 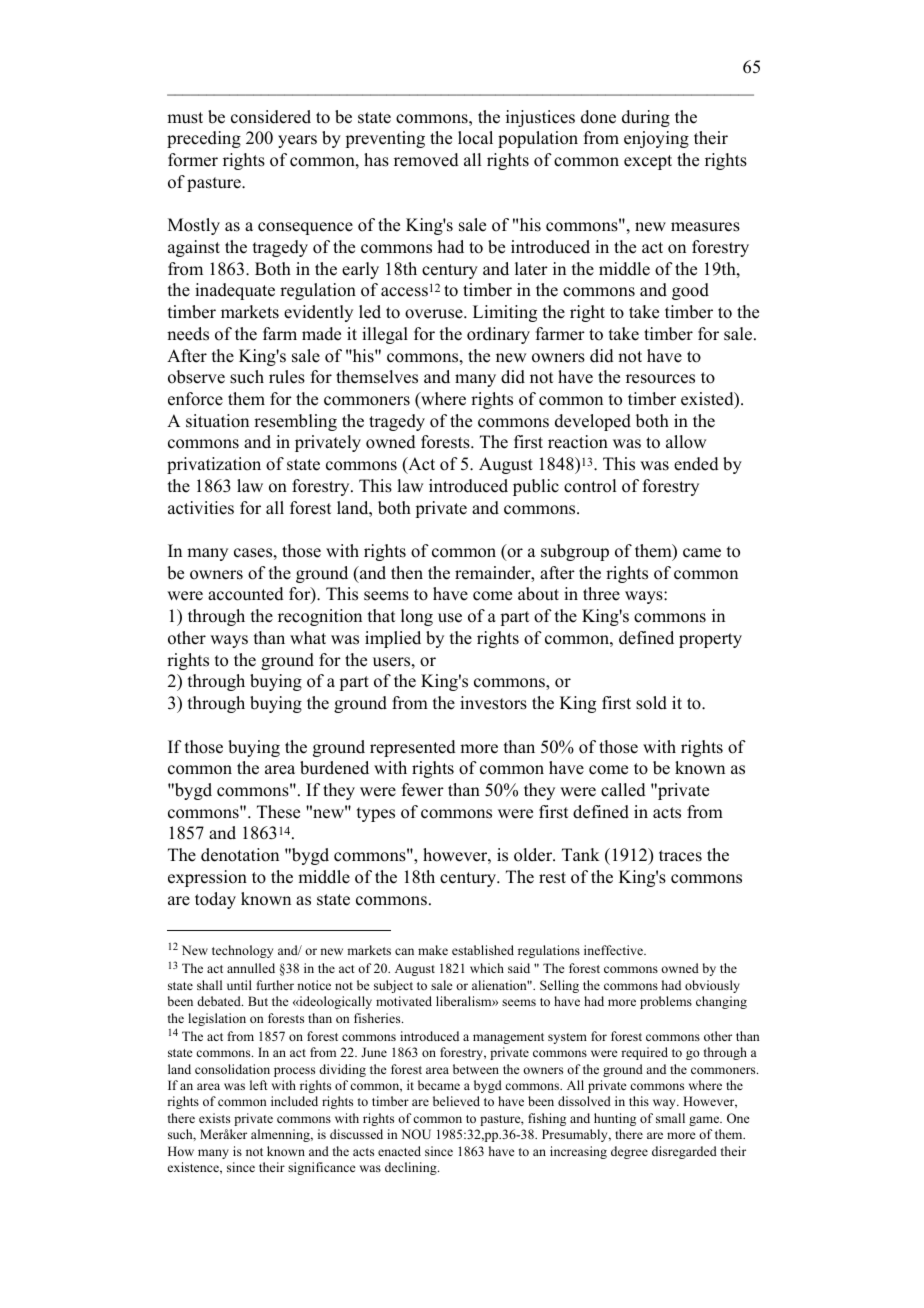 I want to click on long, so click(x=417, y=617).
